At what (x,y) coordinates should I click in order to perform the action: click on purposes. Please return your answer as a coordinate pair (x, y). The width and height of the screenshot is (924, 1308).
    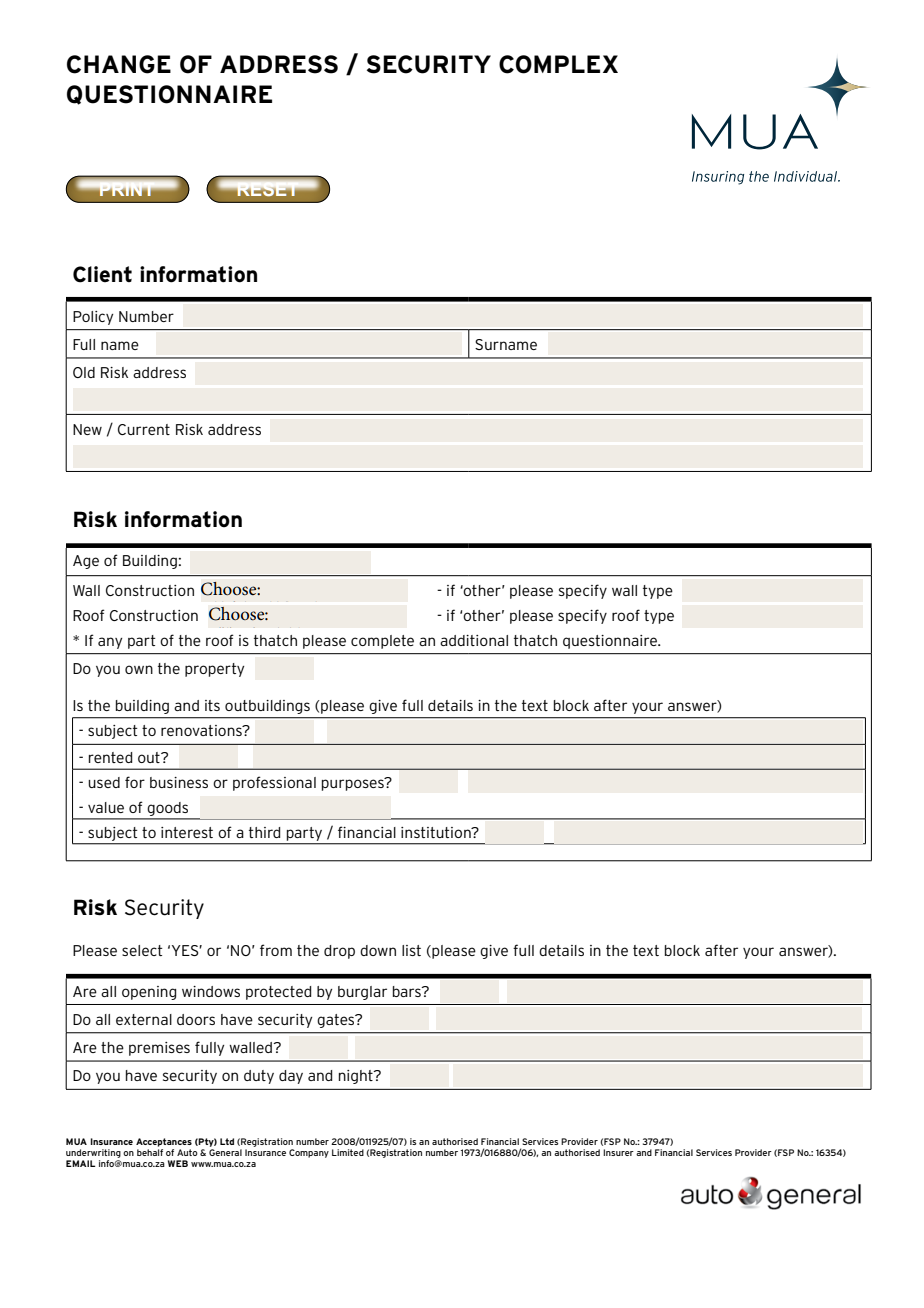
    Looking at the image, I should click on (354, 784).
